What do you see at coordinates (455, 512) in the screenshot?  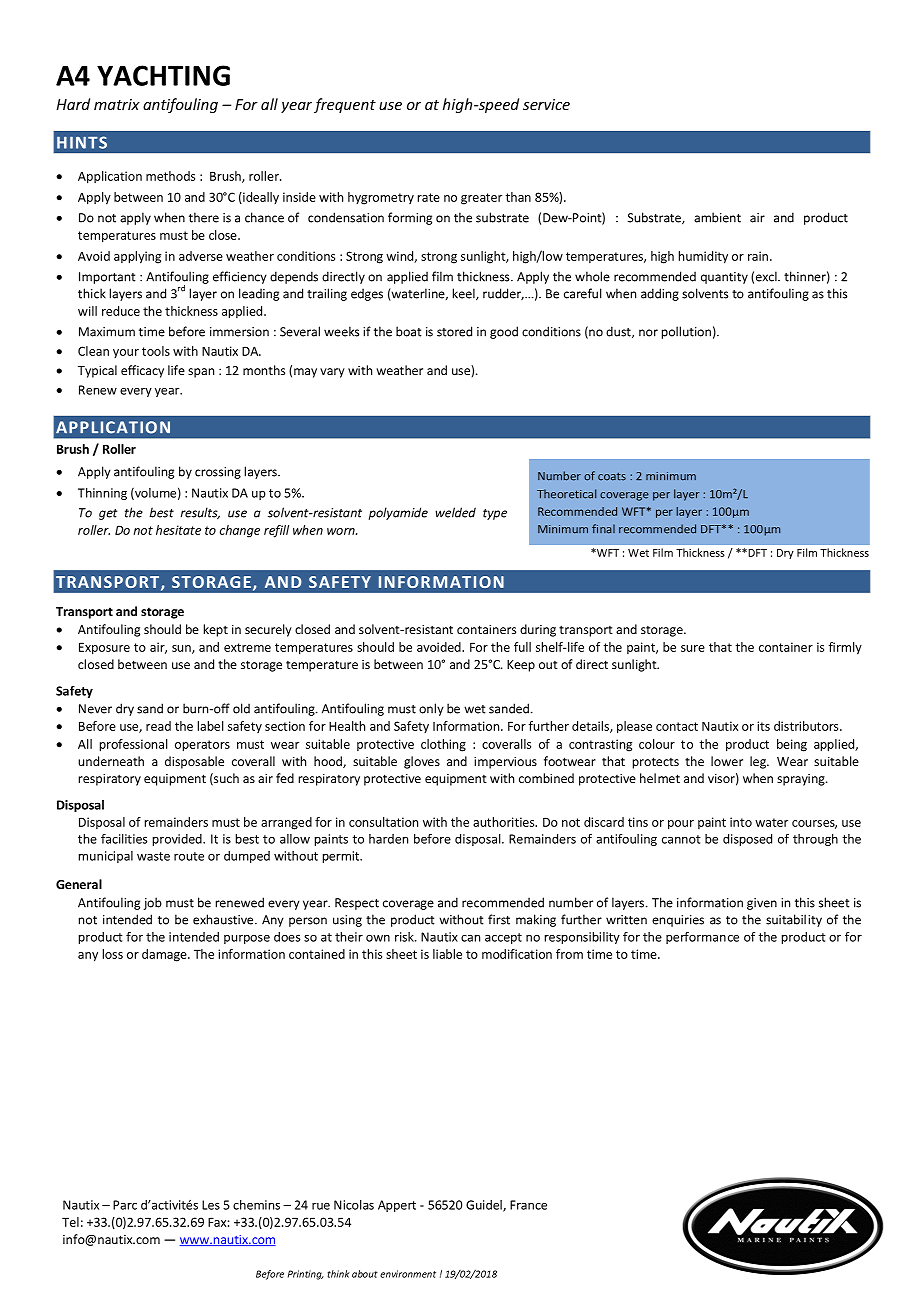 I see `welded` at bounding box center [455, 512].
